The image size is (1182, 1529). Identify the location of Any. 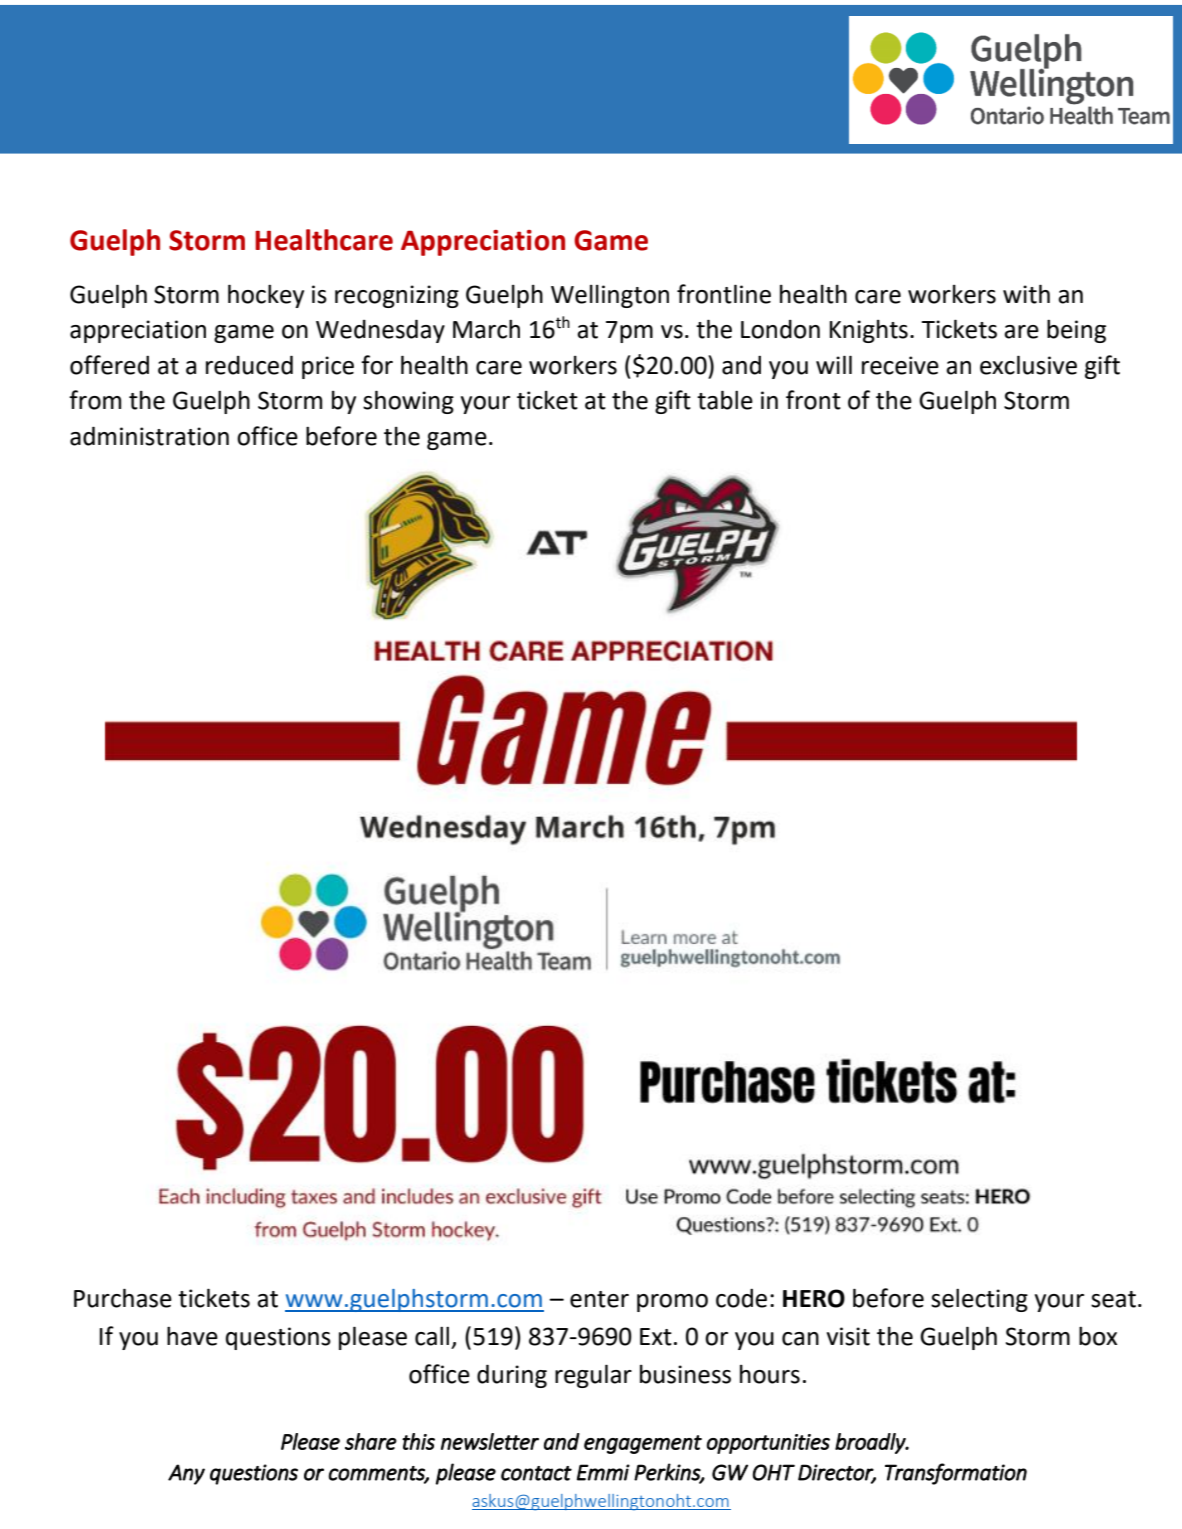
(186, 1474).
